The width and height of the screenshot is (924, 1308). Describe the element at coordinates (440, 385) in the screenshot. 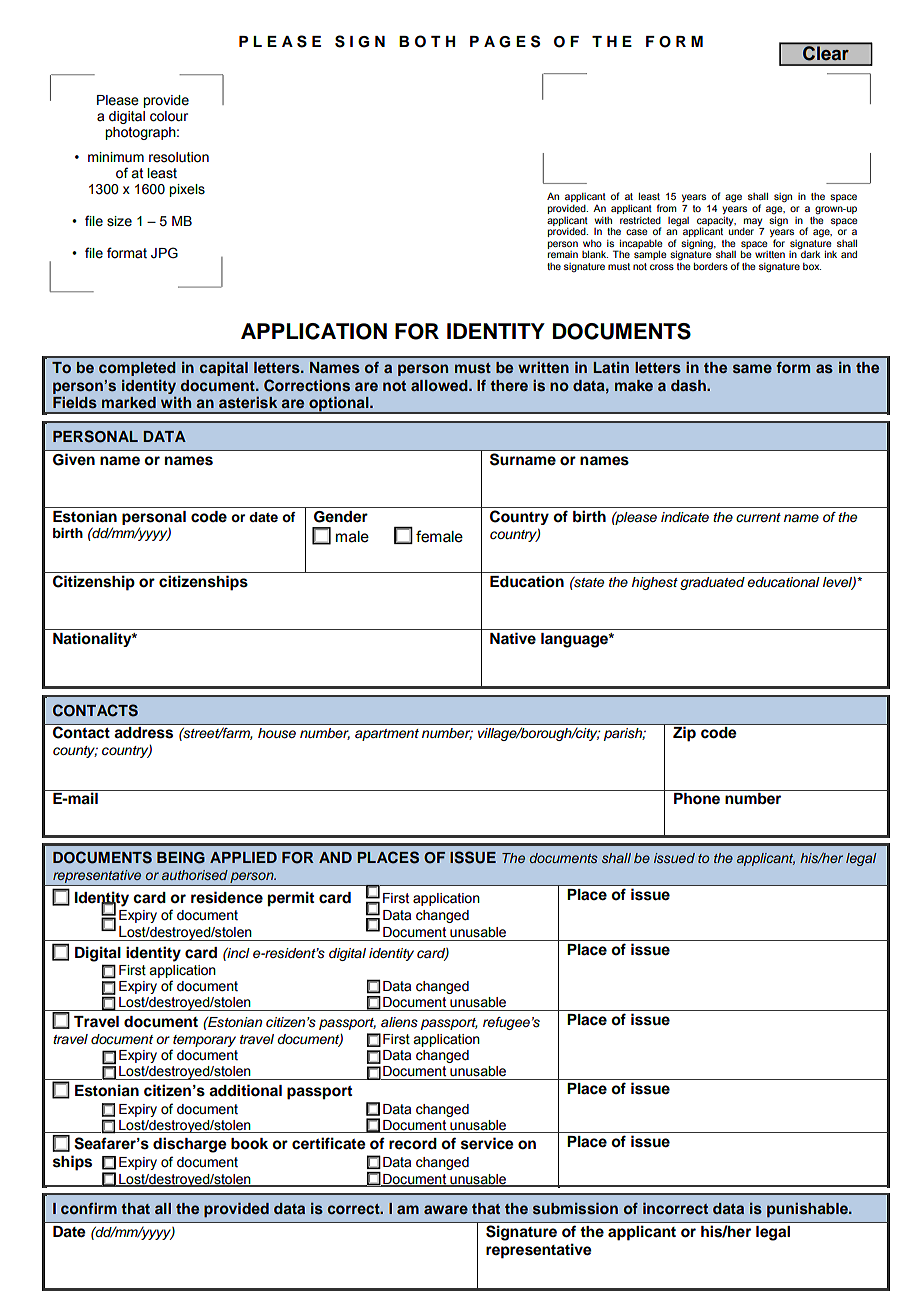

I see `allowed` at that location.
